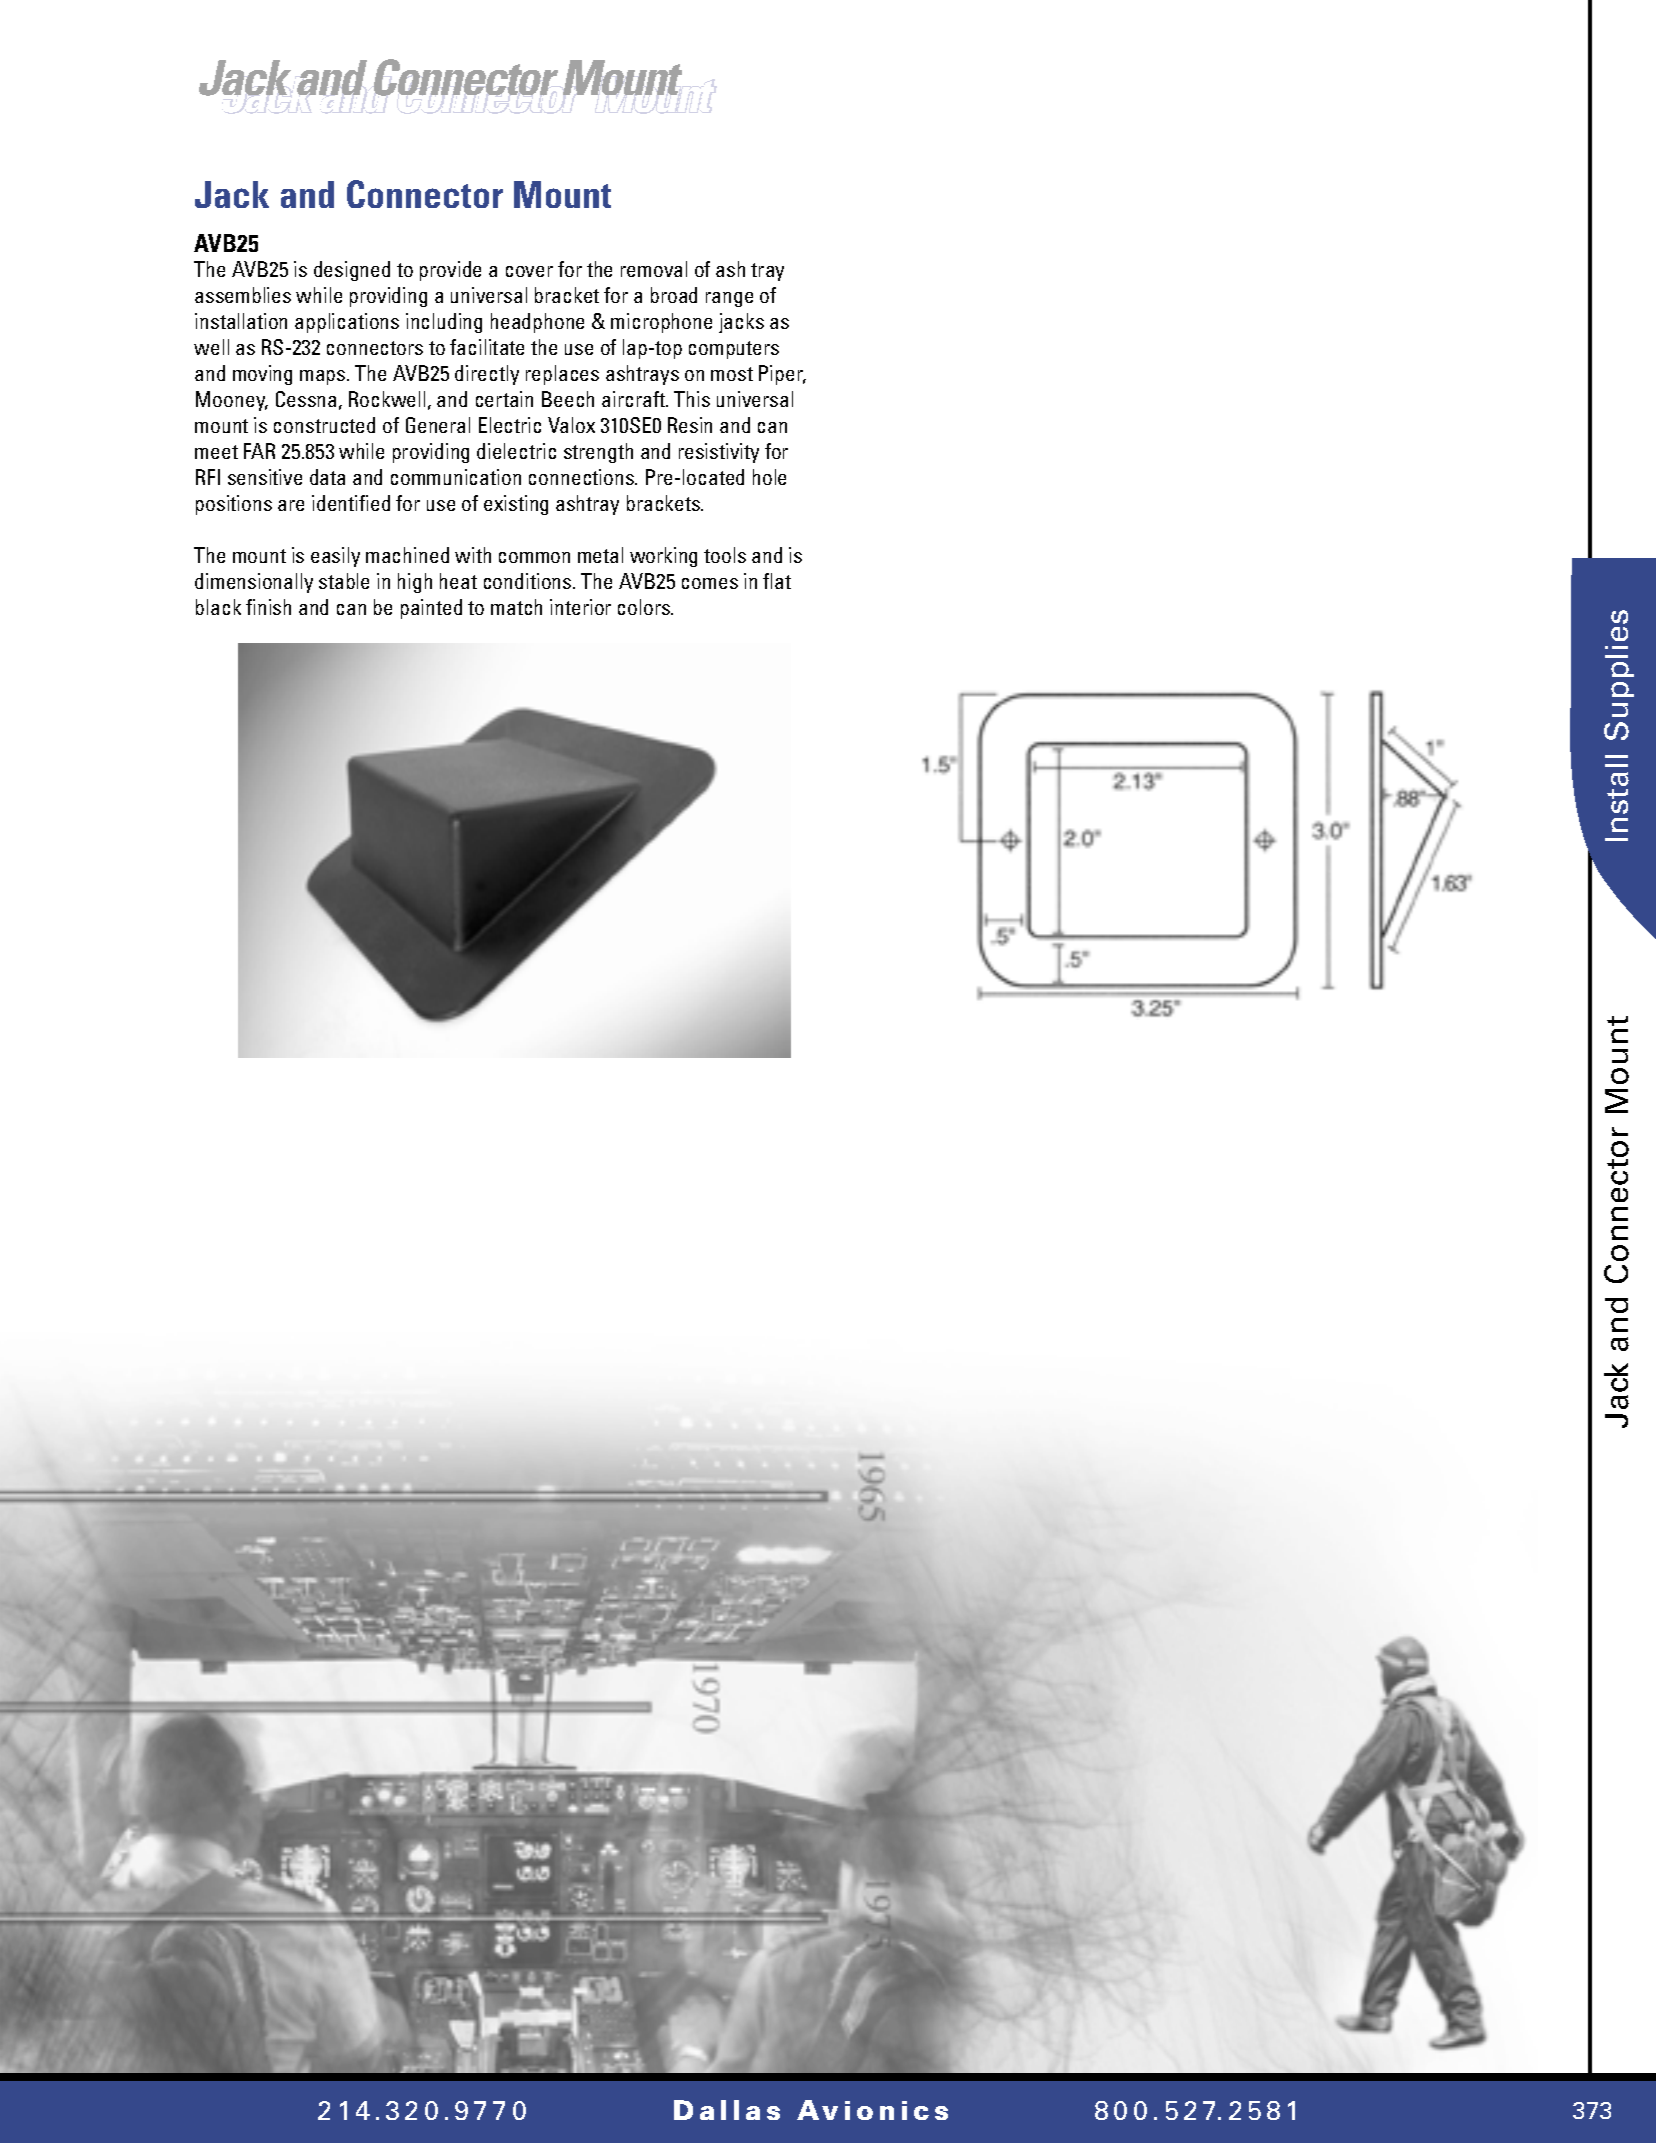 This screenshot has width=1656, height=2143. I want to click on cover, so click(529, 271).
